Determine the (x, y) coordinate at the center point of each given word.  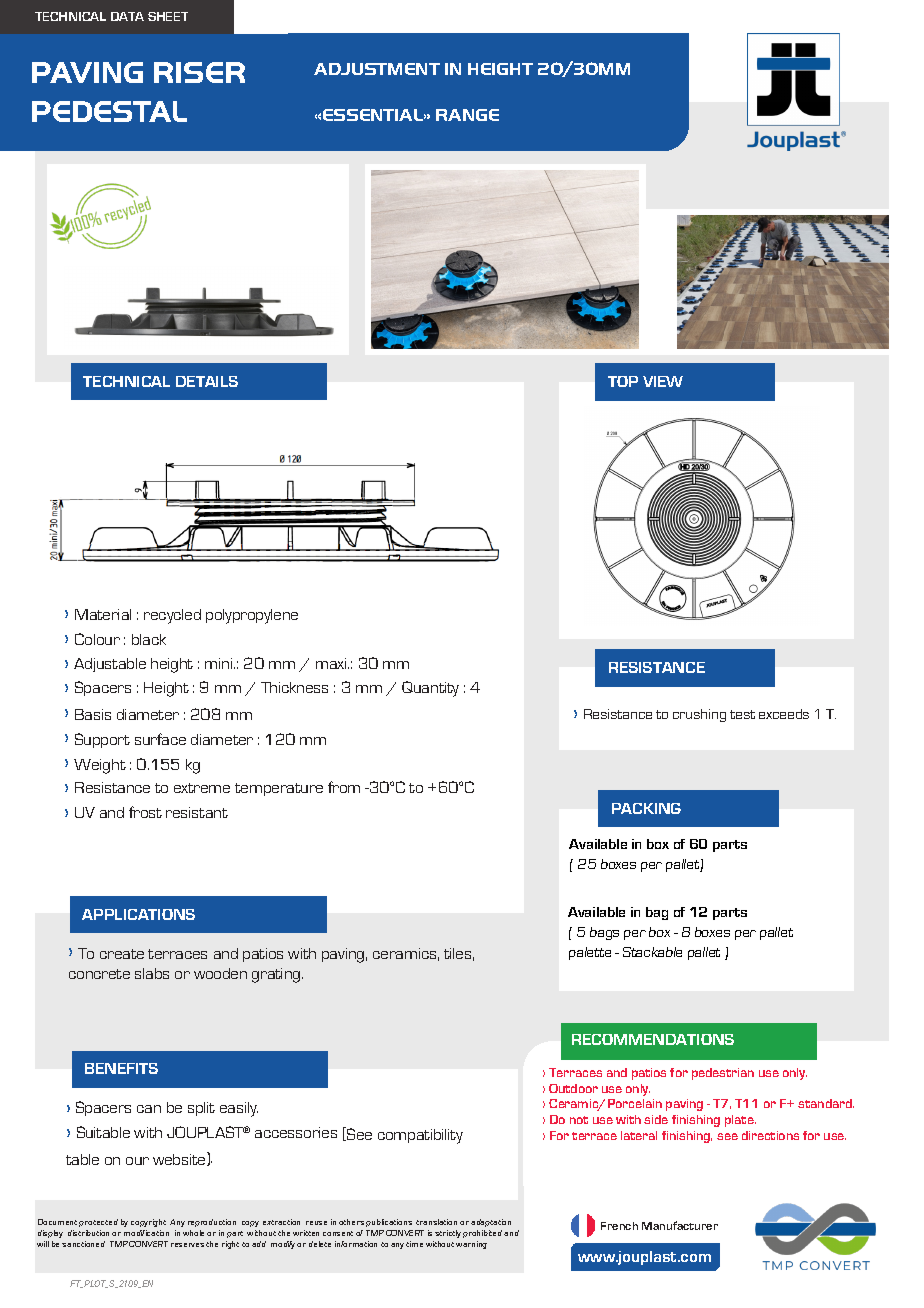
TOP (623, 381)
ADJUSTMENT (377, 69)
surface (160, 739)
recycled (172, 616)
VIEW (663, 381)
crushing (699, 715)
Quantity (430, 689)
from (344, 787)
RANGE (467, 115)
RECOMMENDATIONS (653, 1039)
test (742, 714)
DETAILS (207, 381)
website (180, 1159)
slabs (152, 973)
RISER (199, 72)
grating (277, 975)
